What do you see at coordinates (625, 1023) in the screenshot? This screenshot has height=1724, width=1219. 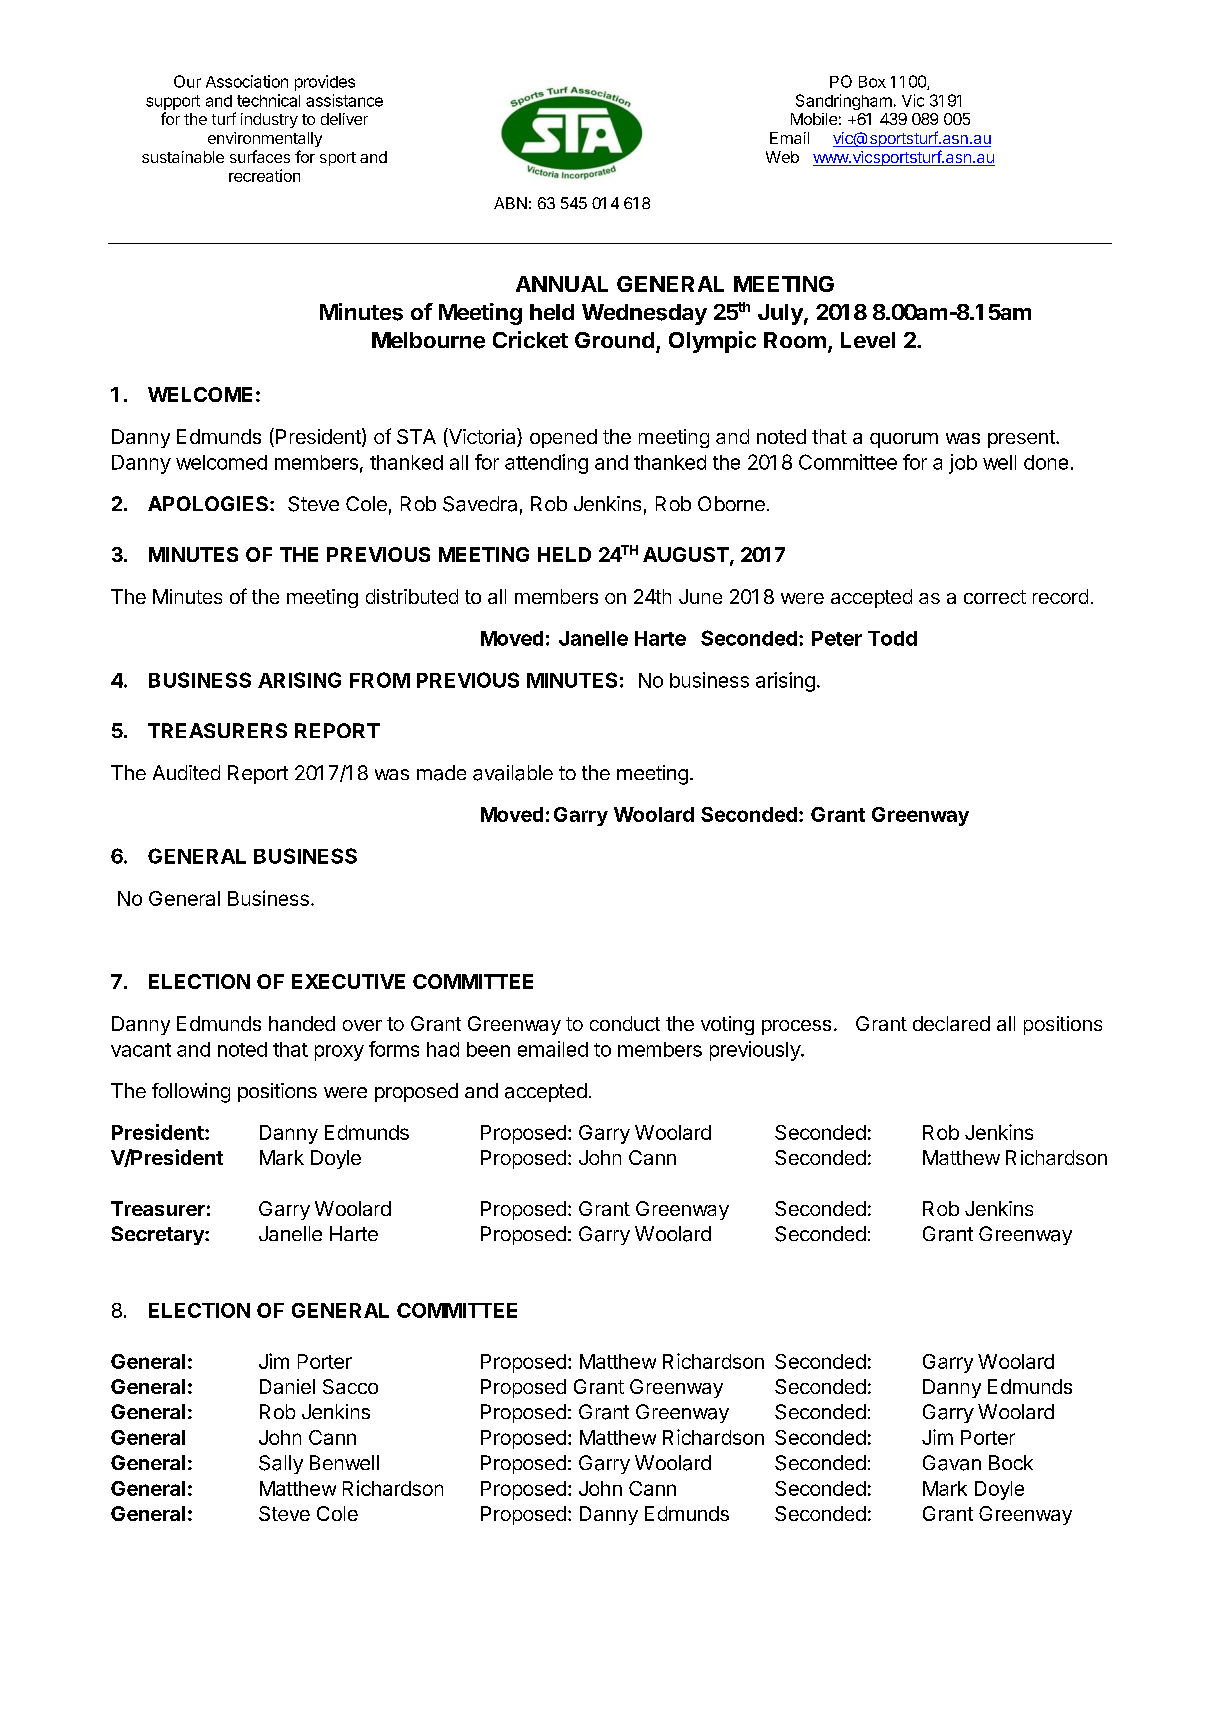 I see `conduct` at bounding box center [625, 1023].
